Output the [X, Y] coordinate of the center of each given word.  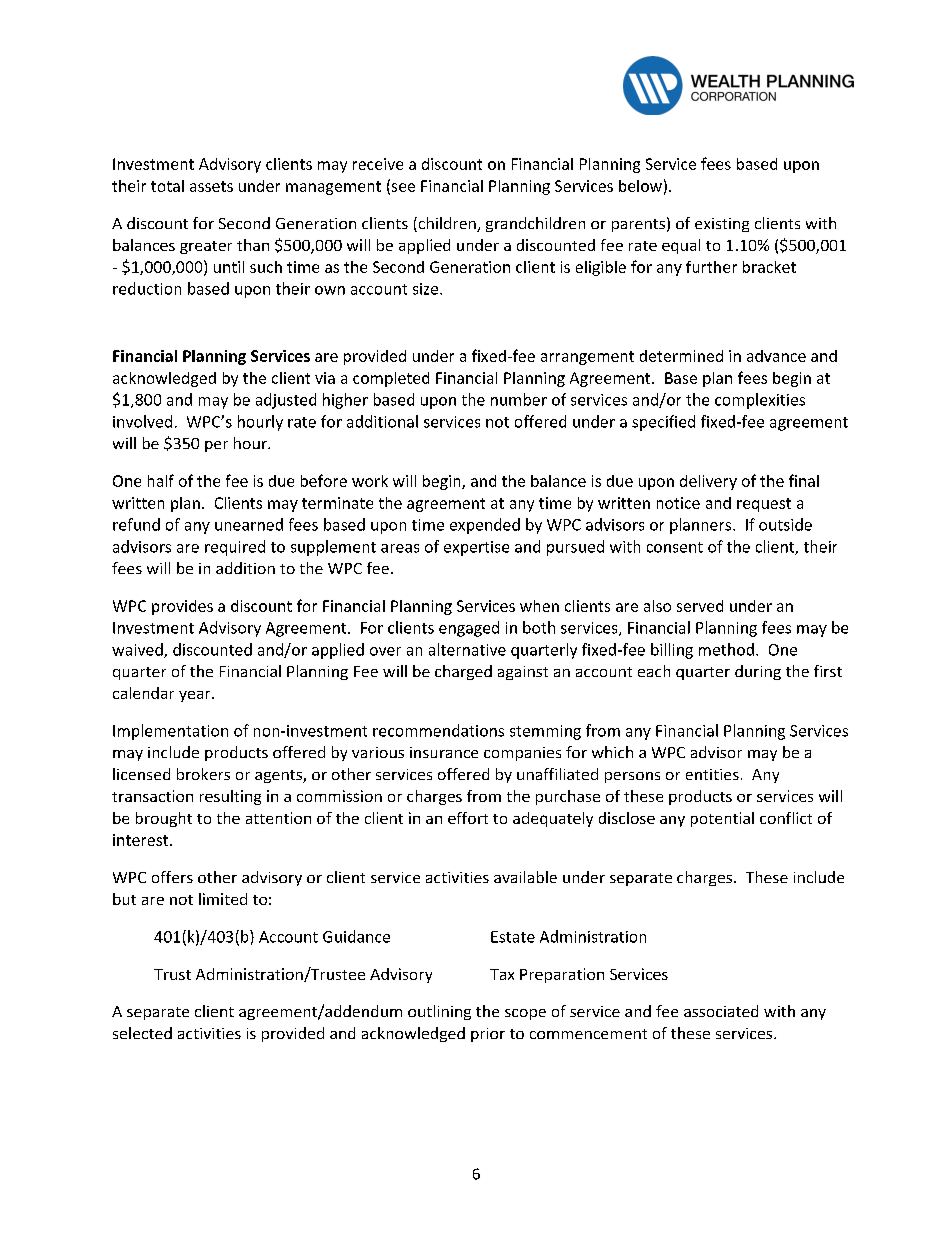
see [402, 188]
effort [468, 818]
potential [722, 819]
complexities [760, 401]
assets [211, 186]
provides [182, 607]
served [700, 606]
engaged [469, 629]
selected [142, 1033]
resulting [230, 797]
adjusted [286, 401]
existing [722, 225]
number [519, 399]
